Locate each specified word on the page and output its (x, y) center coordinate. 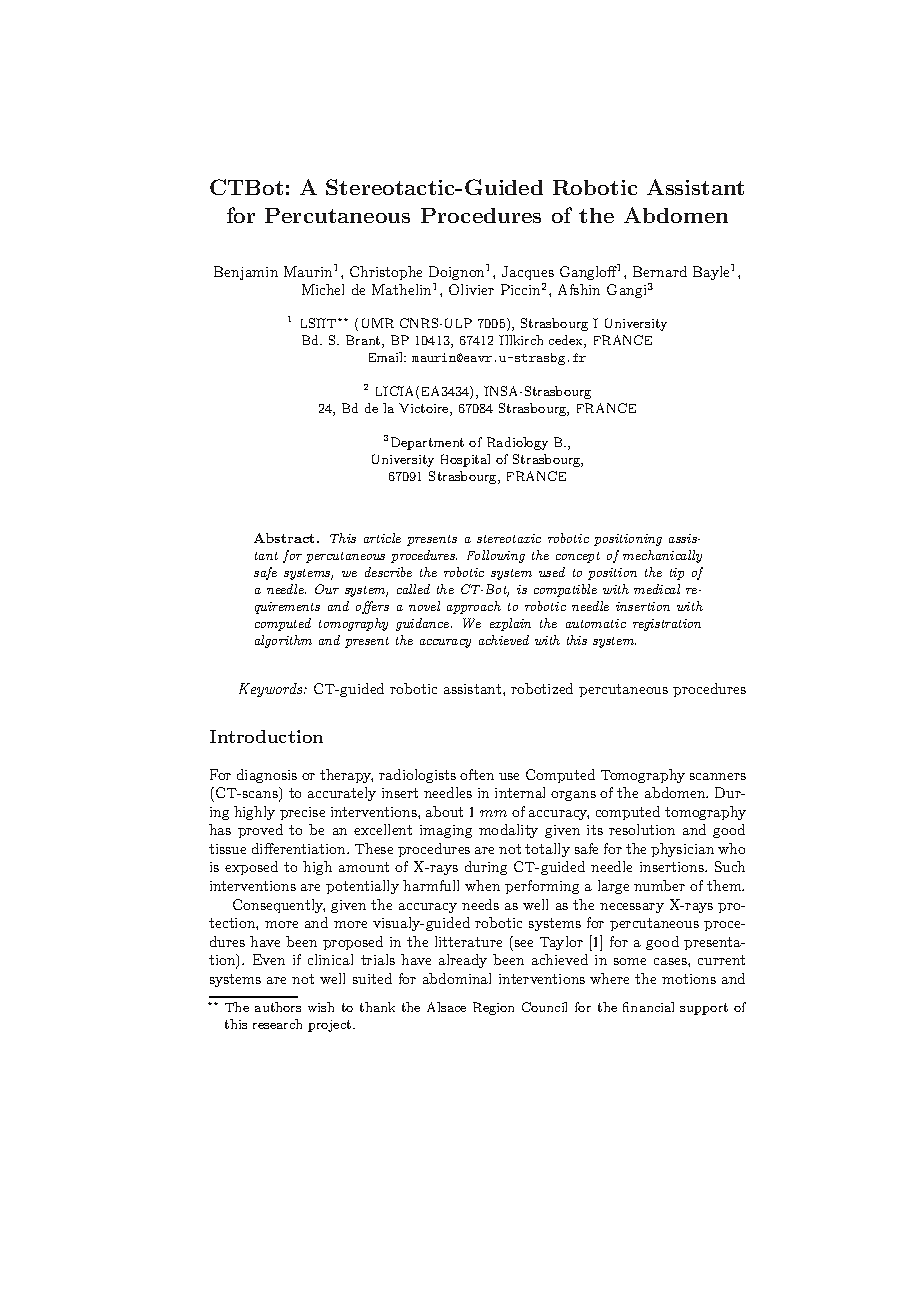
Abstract (286, 538)
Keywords (272, 690)
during (486, 868)
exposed (251, 868)
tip (677, 574)
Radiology (517, 443)
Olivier (471, 289)
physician (682, 850)
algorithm (283, 641)
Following (496, 556)
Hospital (465, 460)
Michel (323, 289)
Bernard (660, 271)
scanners (718, 776)
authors (278, 1007)
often (477, 774)
